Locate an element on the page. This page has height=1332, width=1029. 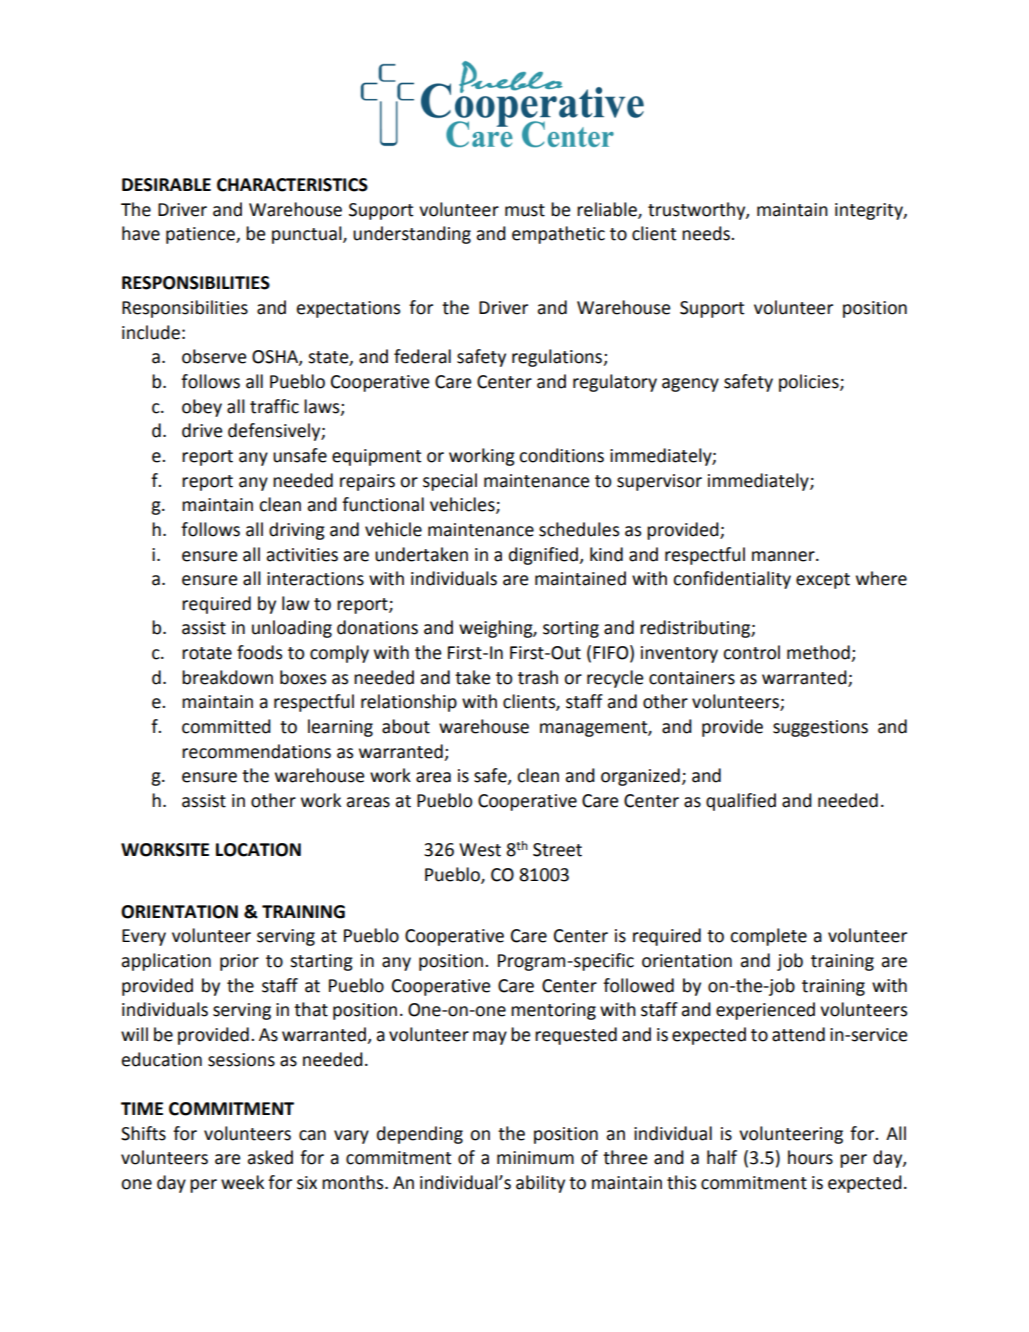
policies is located at coordinates (810, 383).
